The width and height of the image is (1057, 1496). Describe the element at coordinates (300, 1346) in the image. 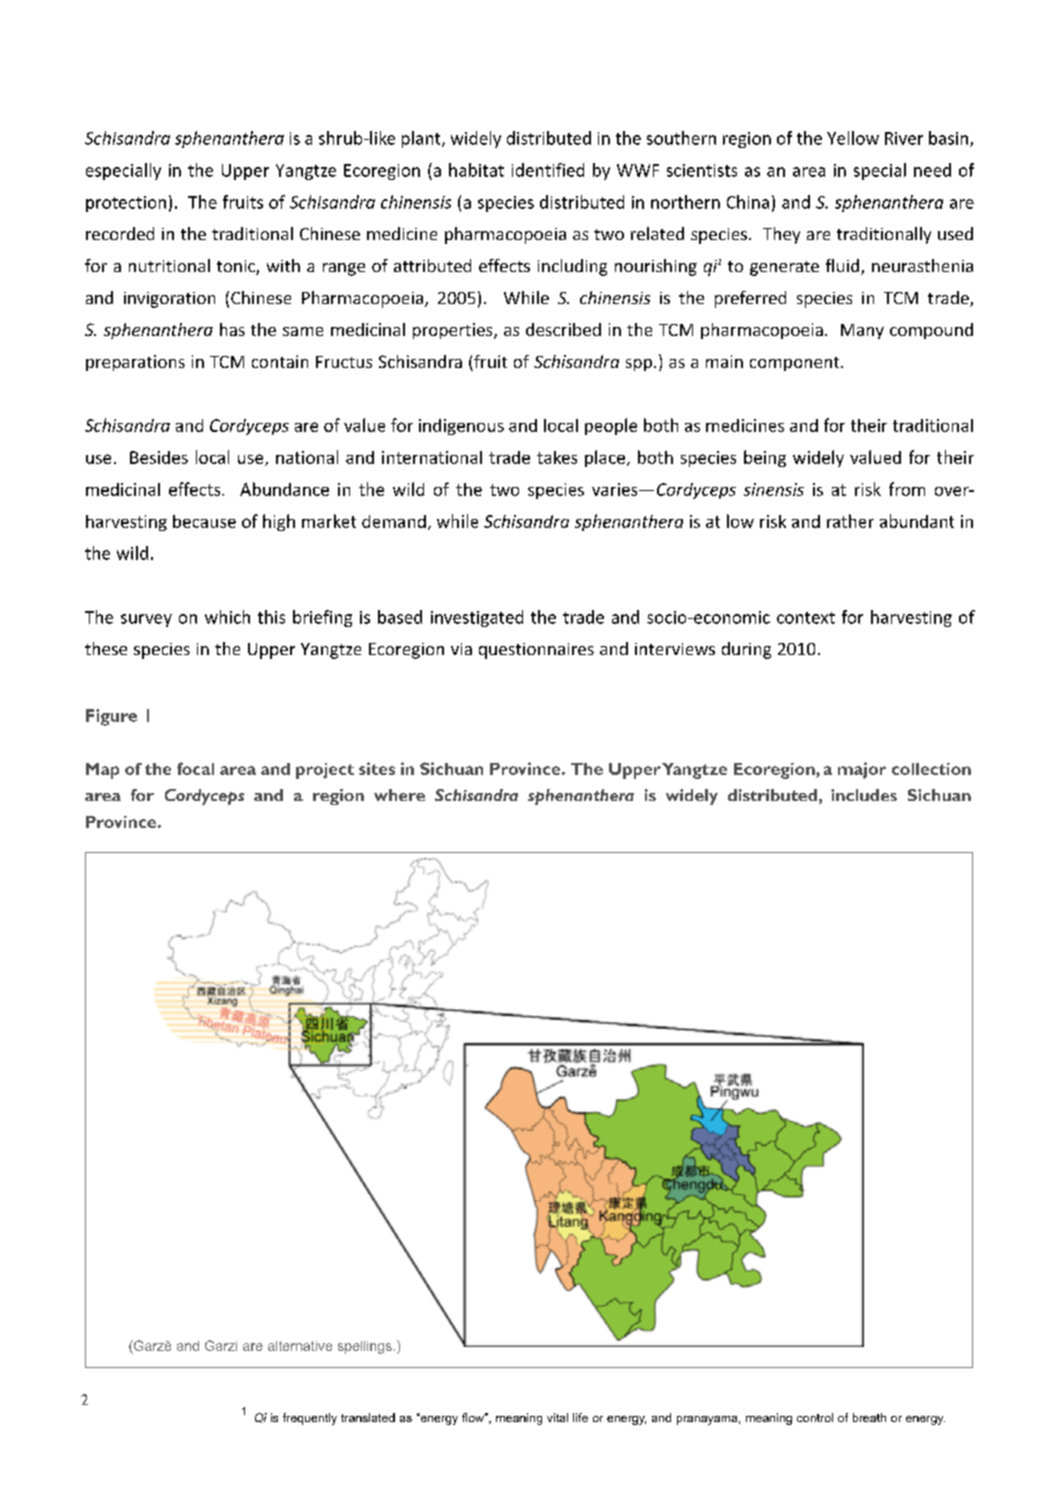

I see `alternative` at that location.
